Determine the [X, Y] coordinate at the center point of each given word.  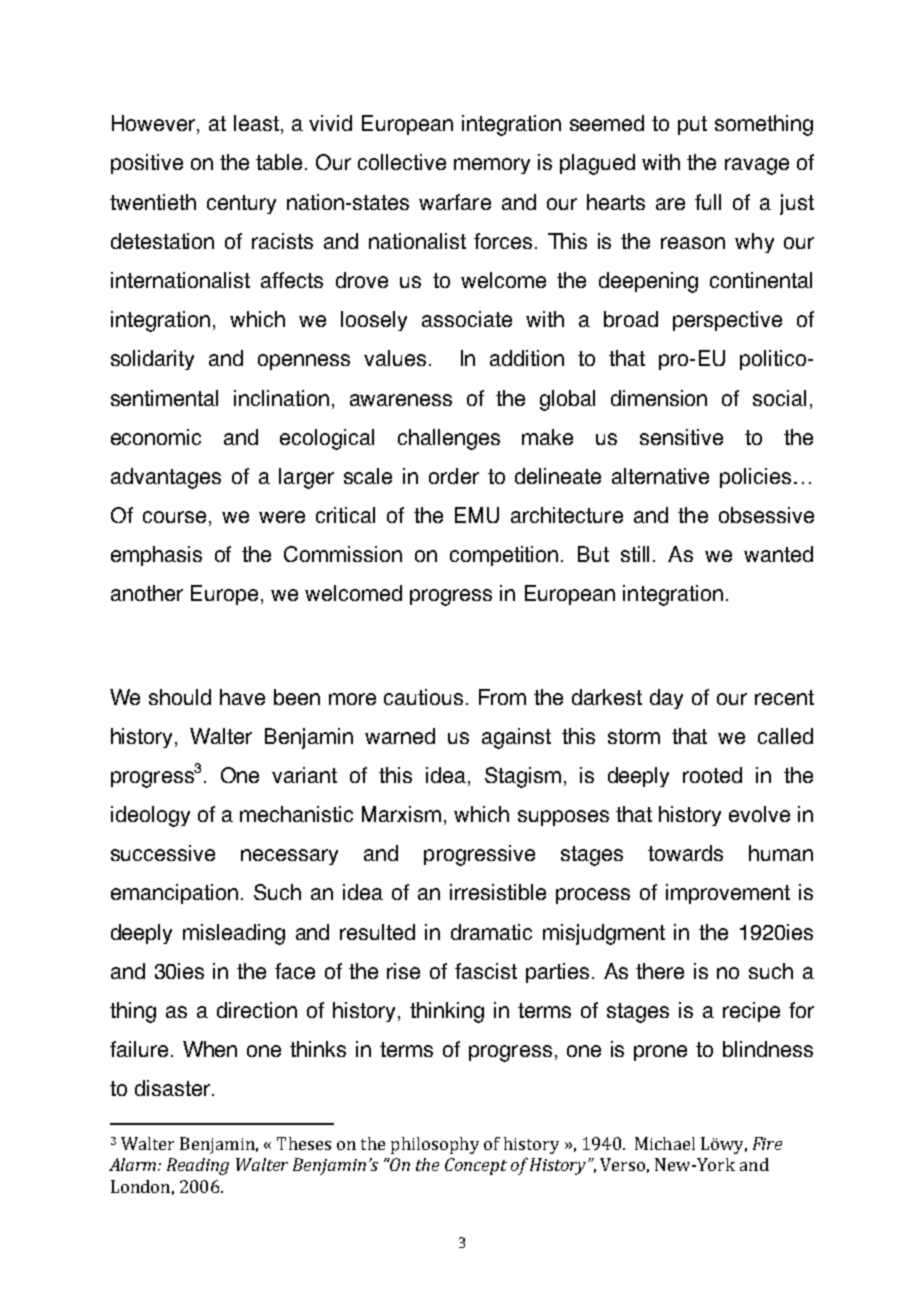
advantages [166, 478]
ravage [757, 166]
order [454, 476]
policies [755, 478]
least [256, 123]
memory [492, 166]
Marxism [401, 814]
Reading [198, 1166]
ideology [150, 816]
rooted [712, 775]
